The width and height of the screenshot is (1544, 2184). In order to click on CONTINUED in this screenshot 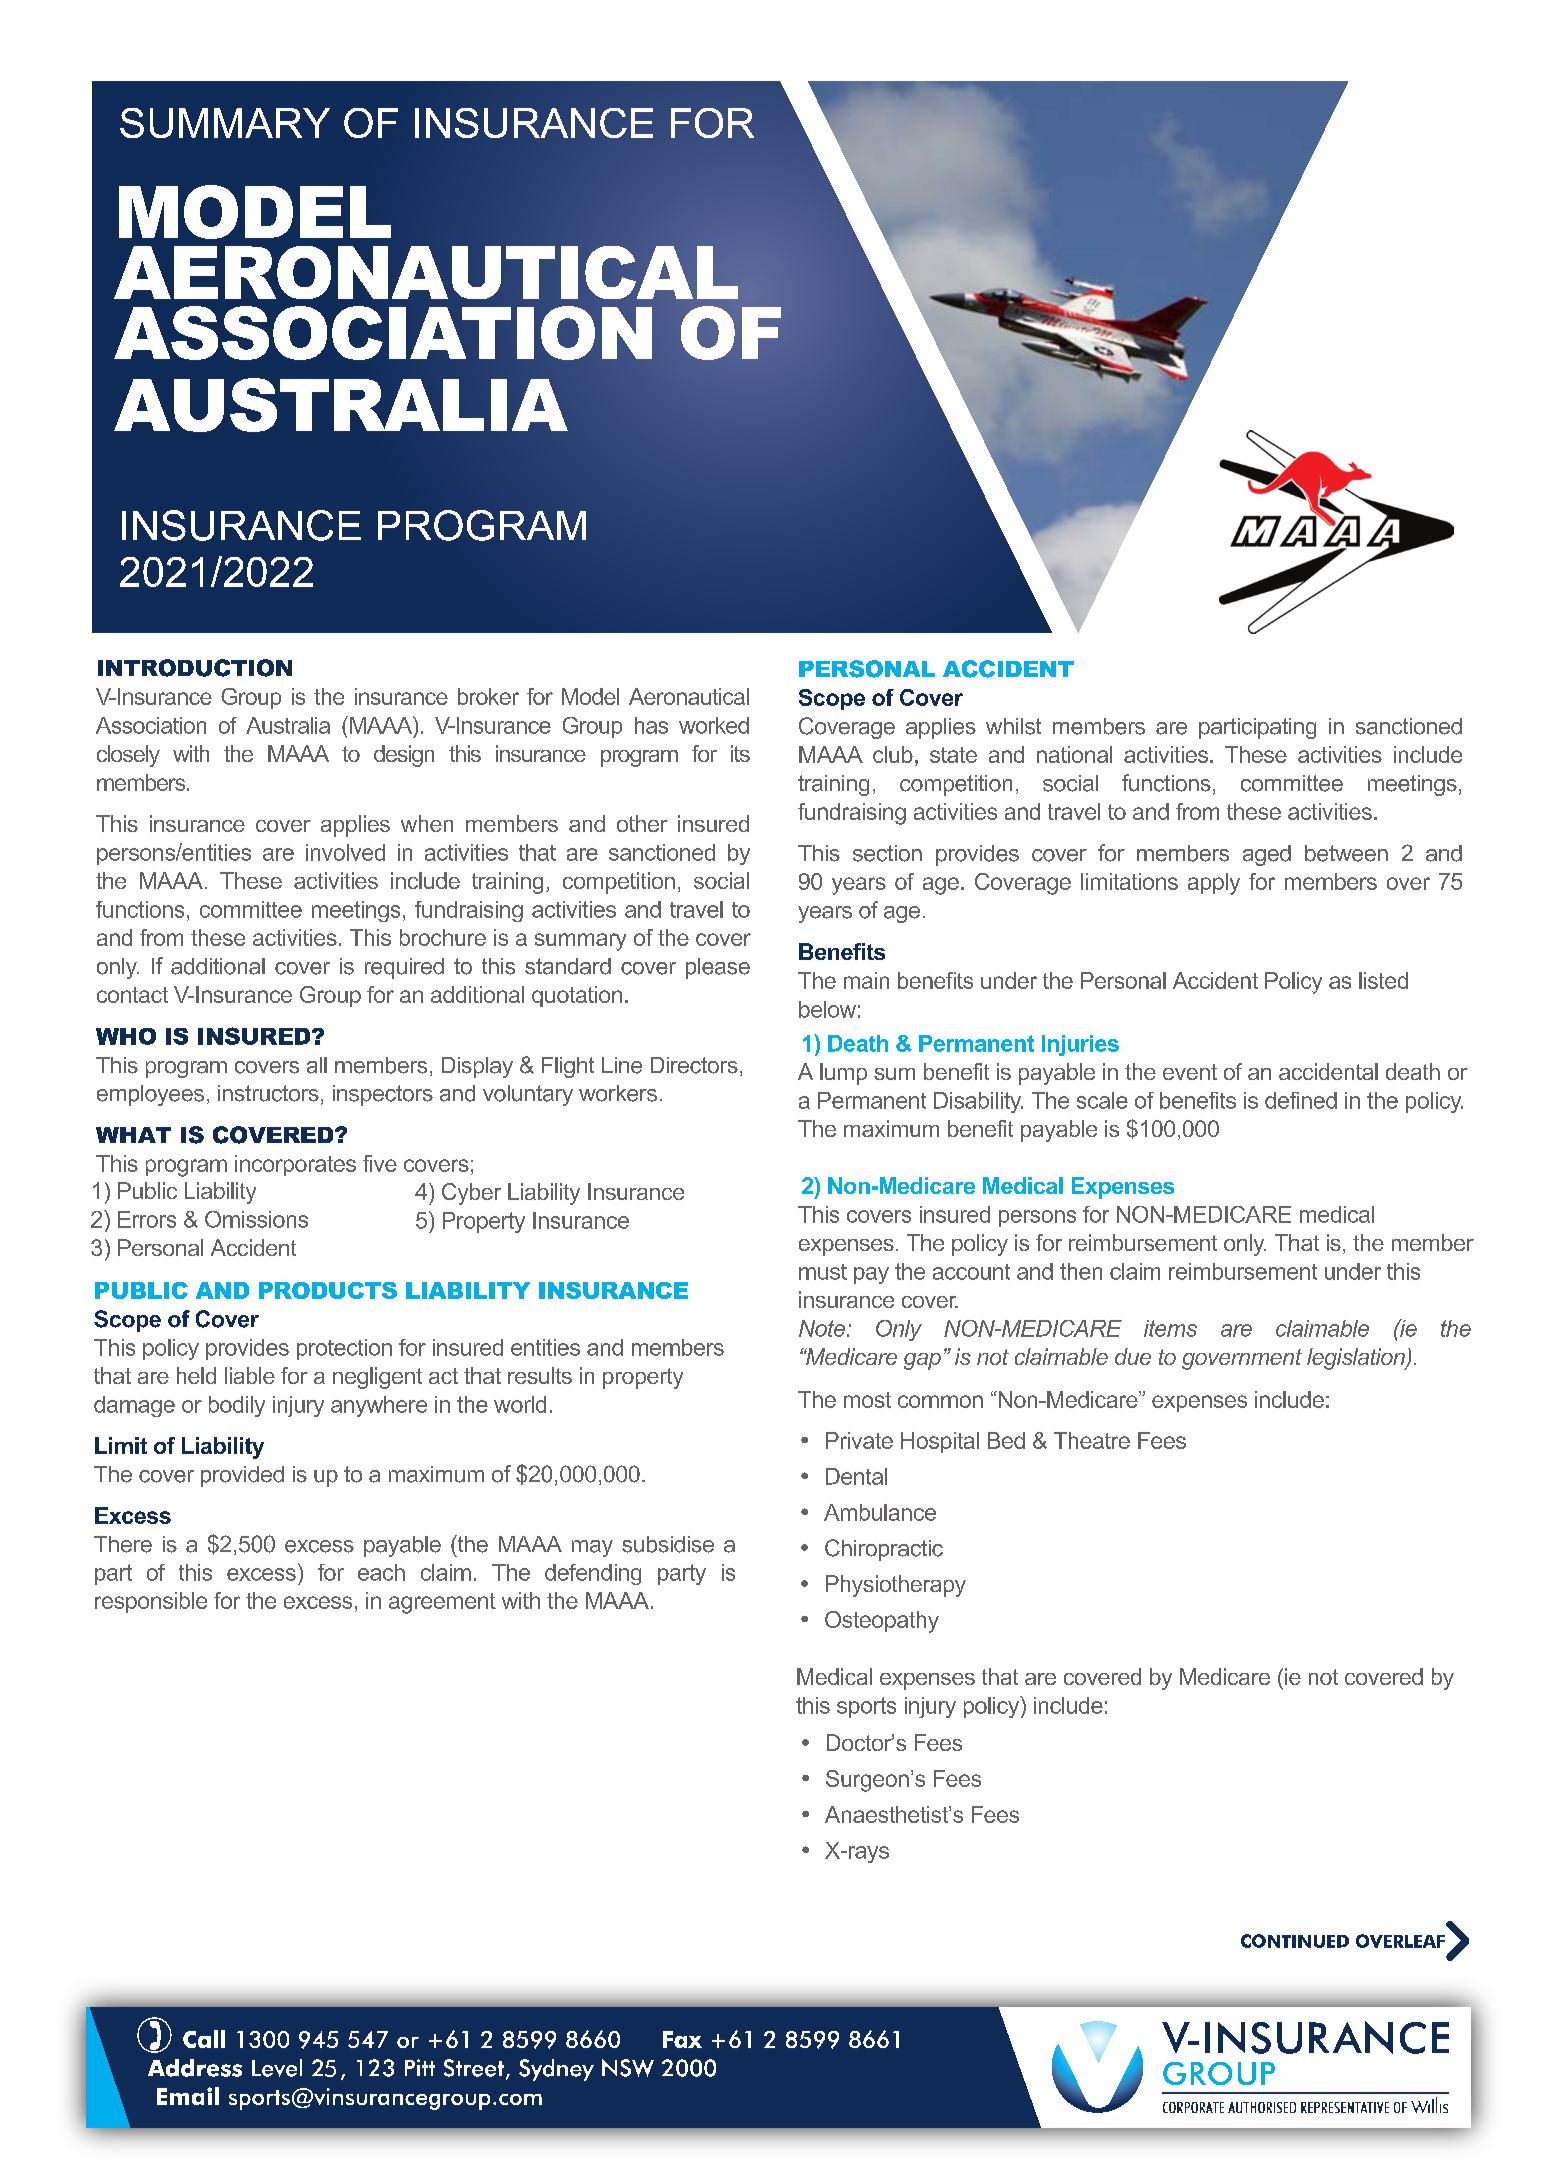, I will do `click(1295, 1941)`.
